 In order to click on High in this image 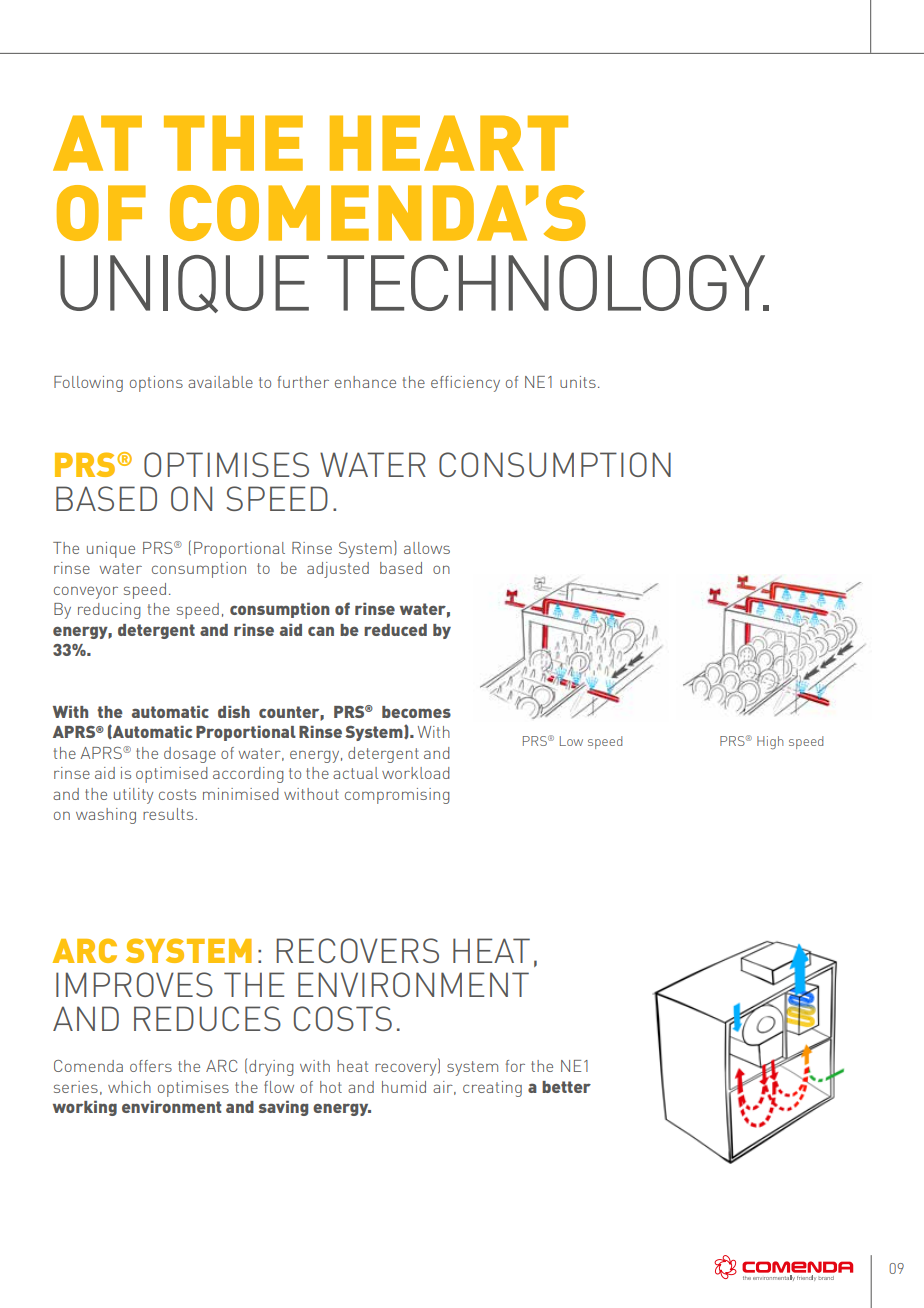, I will do `click(770, 742)`.
